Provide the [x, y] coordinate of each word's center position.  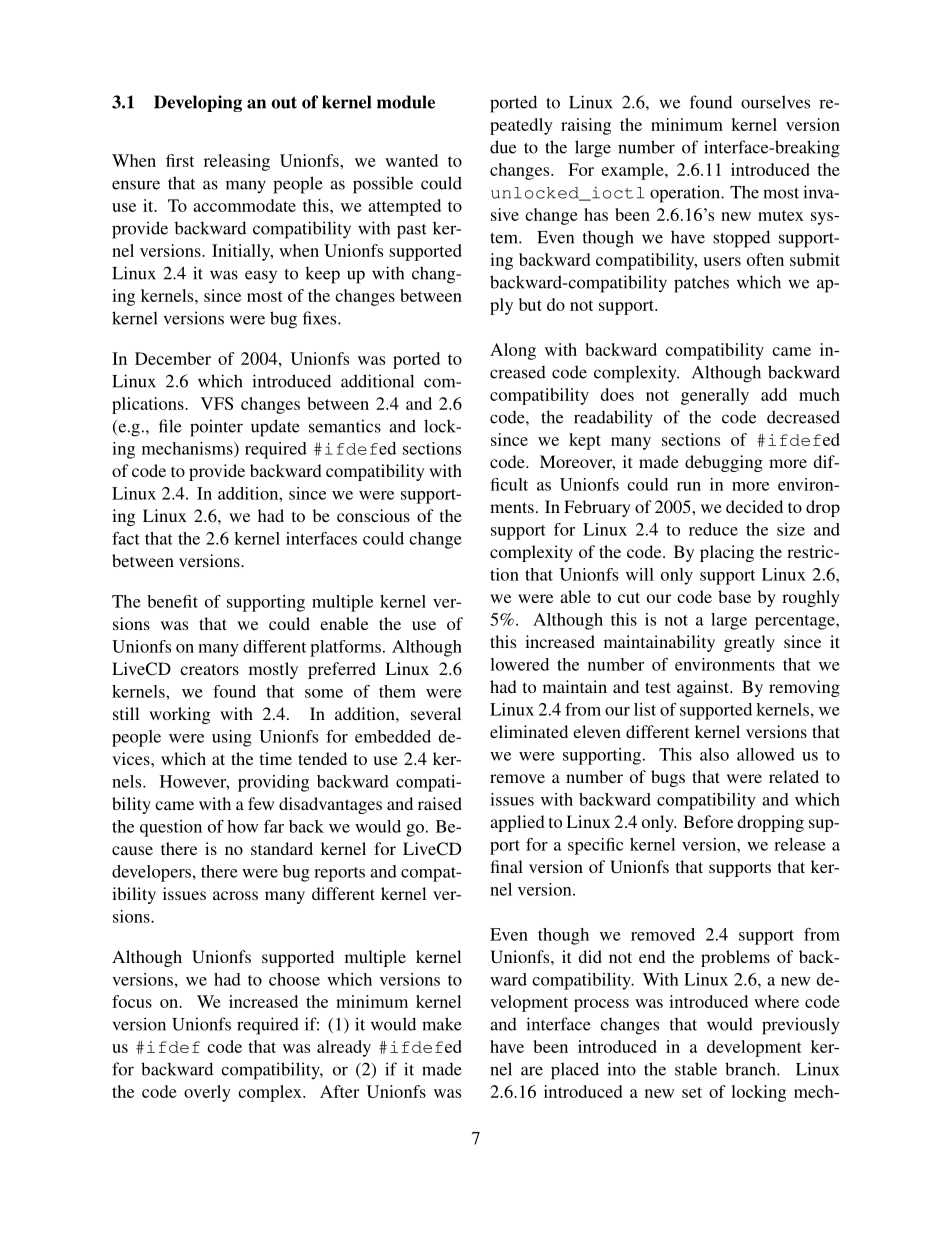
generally [715, 396]
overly [207, 1093]
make [442, 1024]
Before [708, 821]
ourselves [775, 102]
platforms [345, 648]
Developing [198, 103]
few [261, 803]
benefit [172, 601]
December [173, 358]
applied [517, 823]
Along [513, 351]
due [503, 147]
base [734, 596]
